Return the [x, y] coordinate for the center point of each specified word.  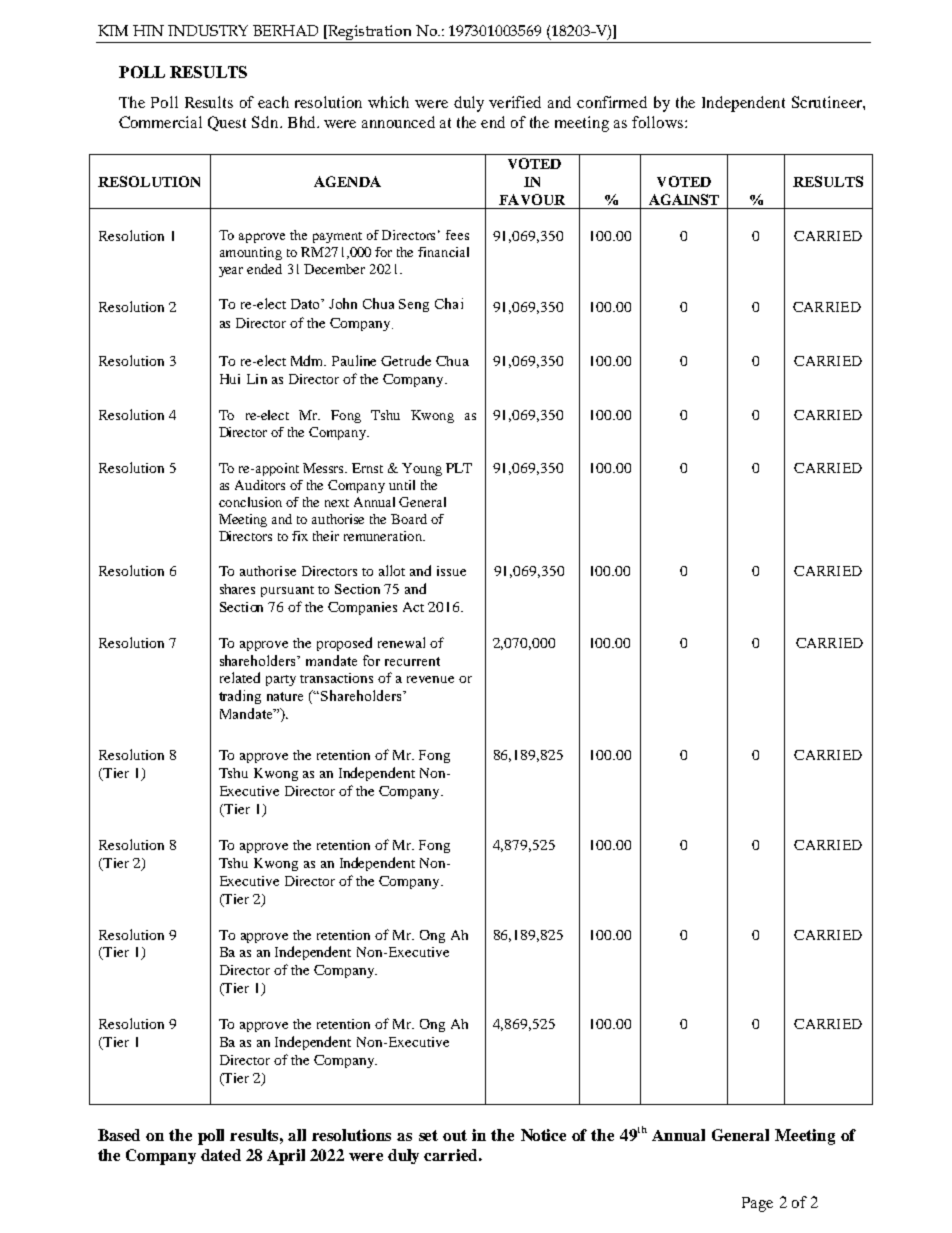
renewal [401, 642]
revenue [430, 679]
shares [237, 589]
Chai [449, 303]
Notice [543, 1135]
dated [221, 1155]
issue [451, 571]
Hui [230, 379]
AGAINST [684, 199]
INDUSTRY [208, 30]
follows [659, 122]
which [388, 102]
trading [240, 697]
